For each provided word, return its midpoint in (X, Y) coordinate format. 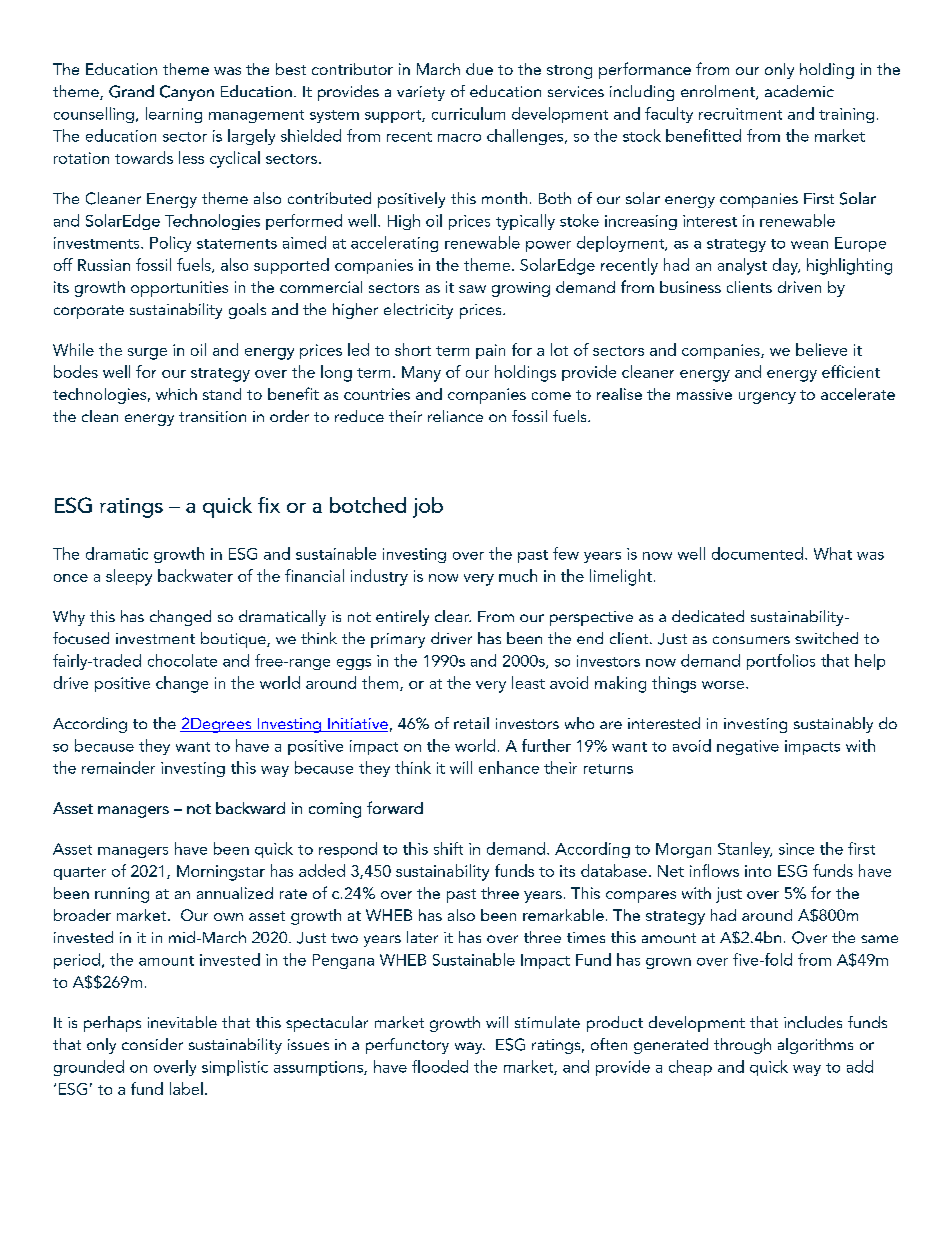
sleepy (129, 577)
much (518, 575)
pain (490, 351)
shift (448, 848)
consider (152, 1044)
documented (757, 553)
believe (821, 349)
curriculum (468, 113)
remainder (118, 767)
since (796, 849)
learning (174, 115)
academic (799, 91)
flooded (440, 1066)
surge (147, 354)
